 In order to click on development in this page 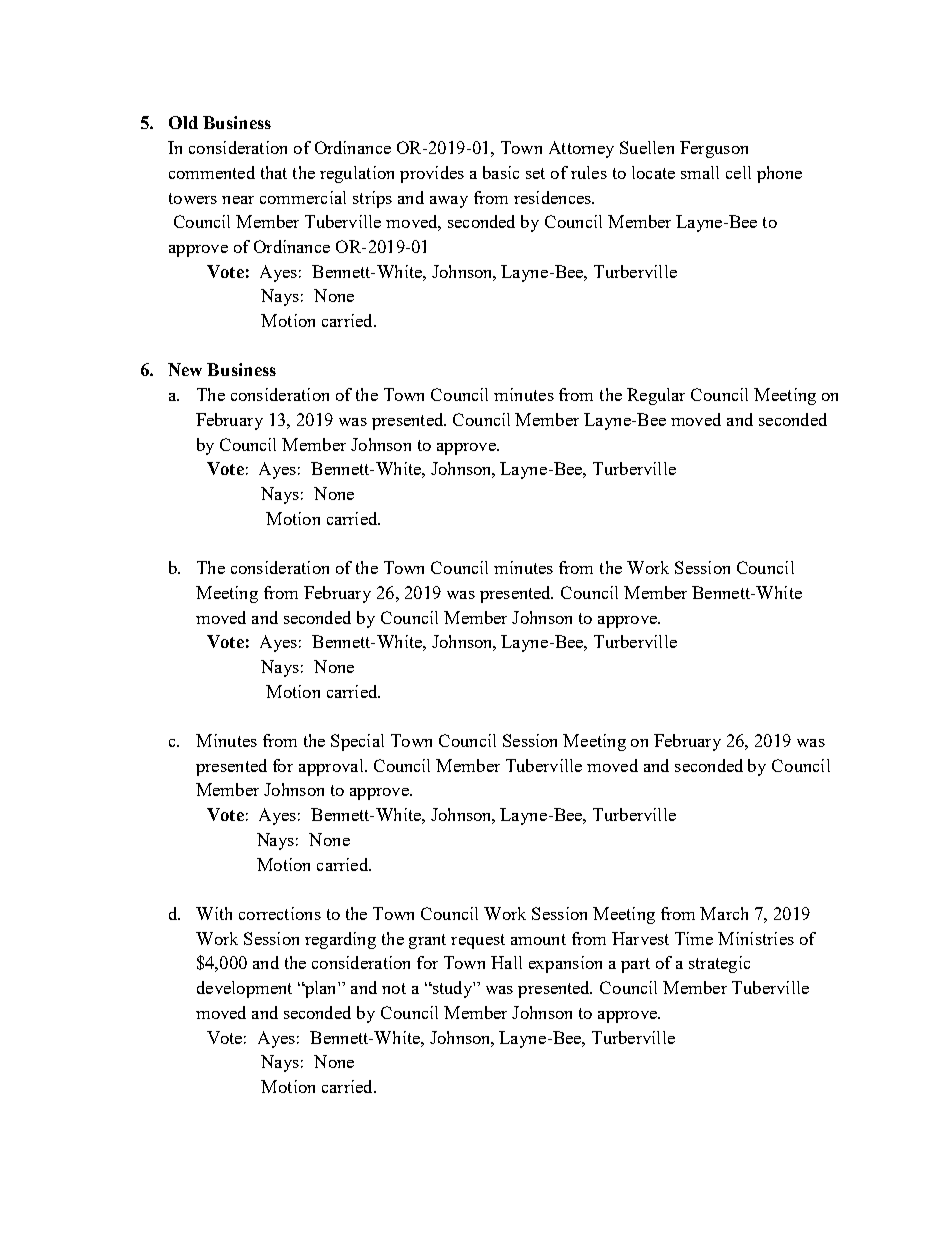, I will do `click(244, 989)`.
